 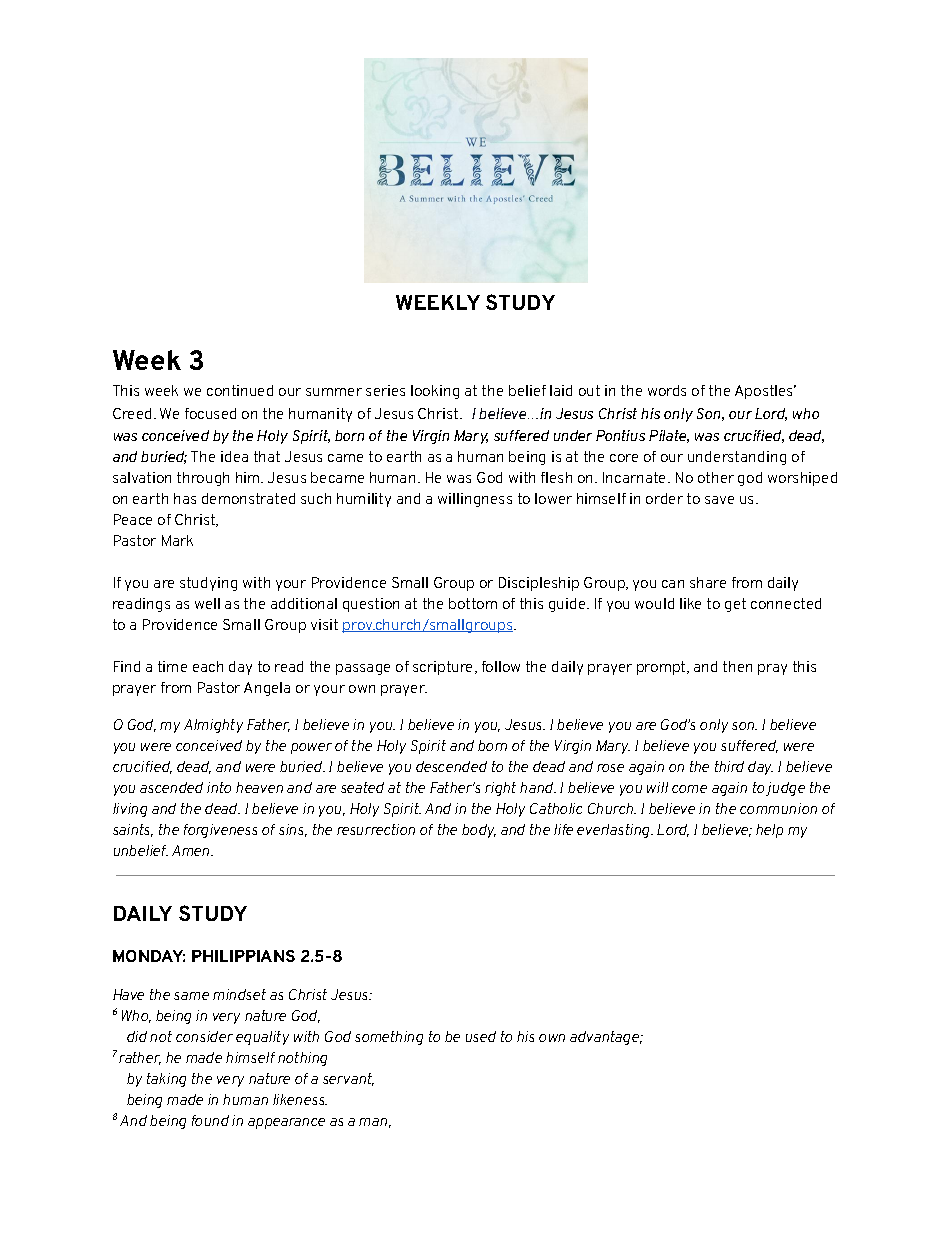 What do you see at coordinates (729, 766) in the image?
I see `third` at bounding box center [729, 766].
